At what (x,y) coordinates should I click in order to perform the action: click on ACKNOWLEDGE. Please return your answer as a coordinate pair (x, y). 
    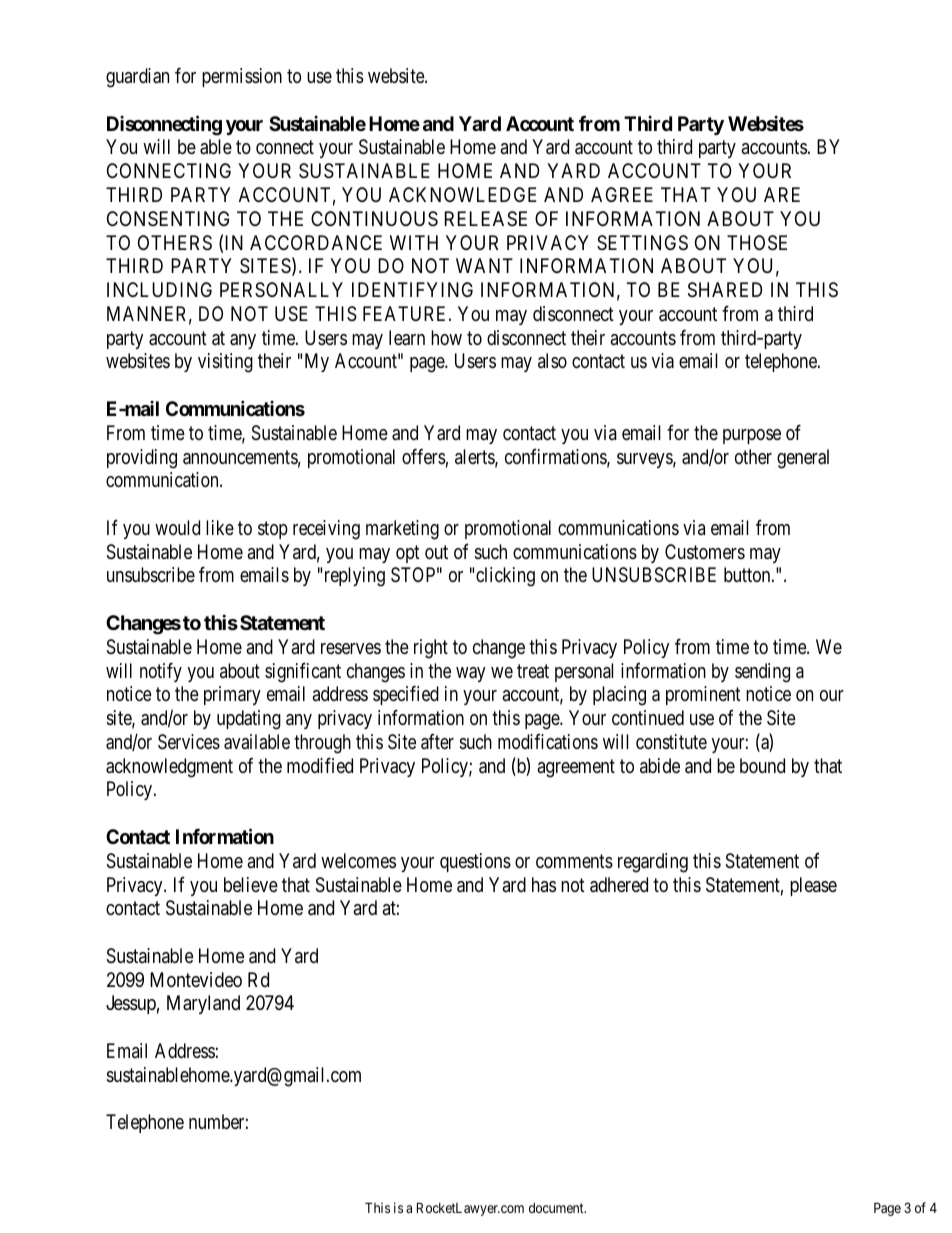
    Looking at the image, I should click on (463, 194).
